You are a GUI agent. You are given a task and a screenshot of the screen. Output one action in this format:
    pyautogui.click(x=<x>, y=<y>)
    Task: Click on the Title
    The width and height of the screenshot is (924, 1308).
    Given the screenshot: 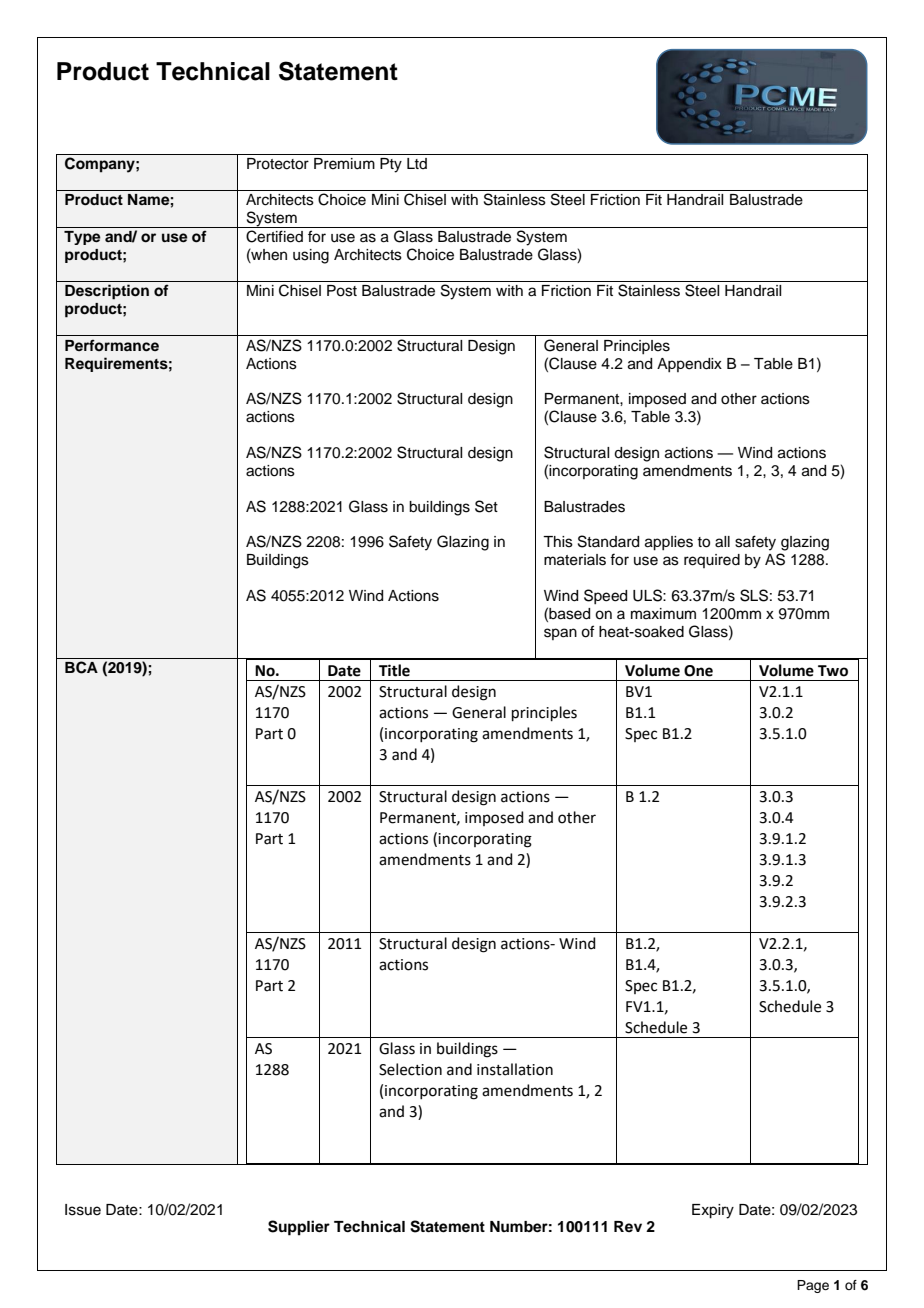 What is the action you would take?
    pyautogui.click(x=394, y=670)
